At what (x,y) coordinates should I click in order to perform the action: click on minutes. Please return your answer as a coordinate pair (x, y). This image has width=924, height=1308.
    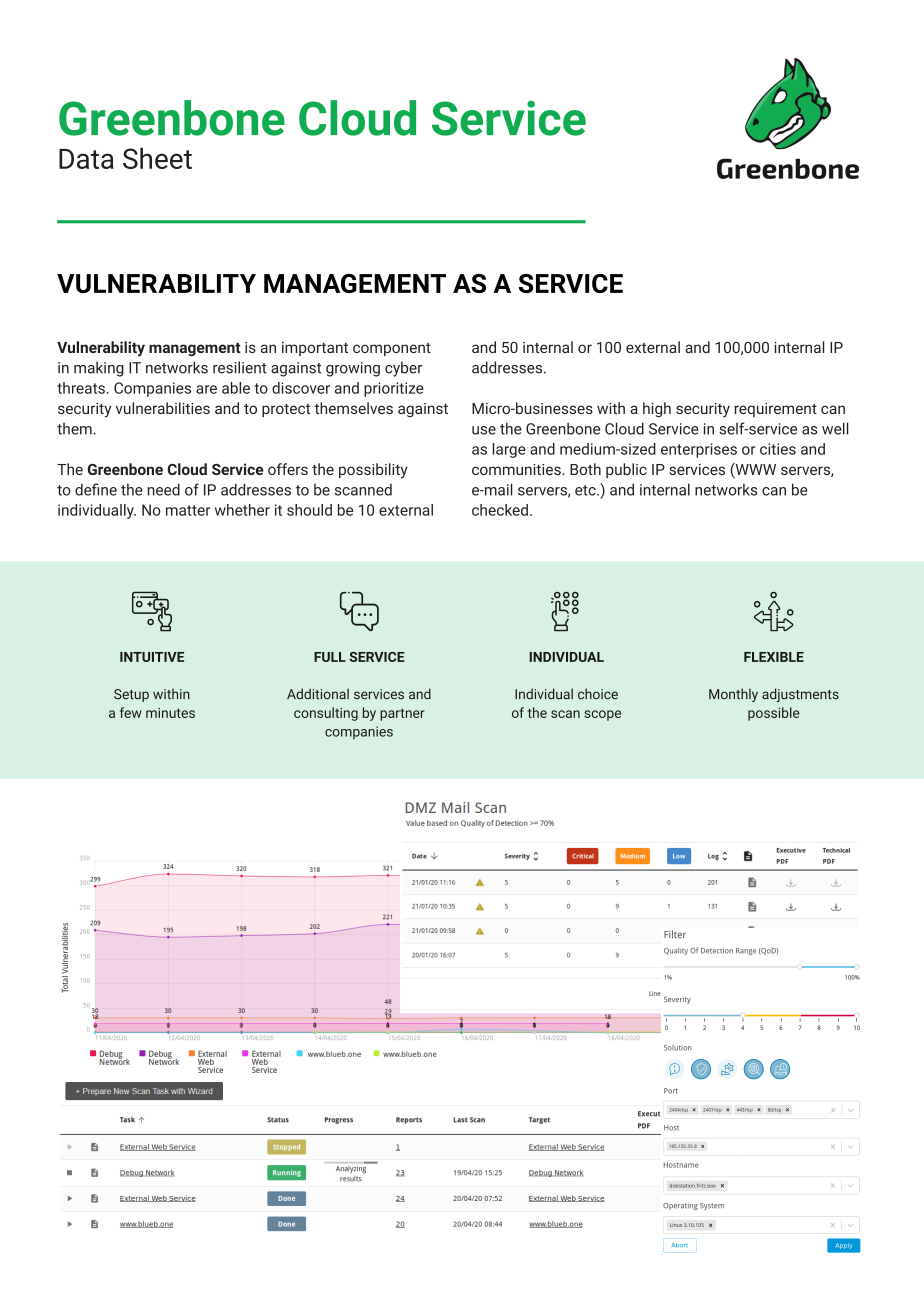
    Looking at the image, I should click on (170, 713).
